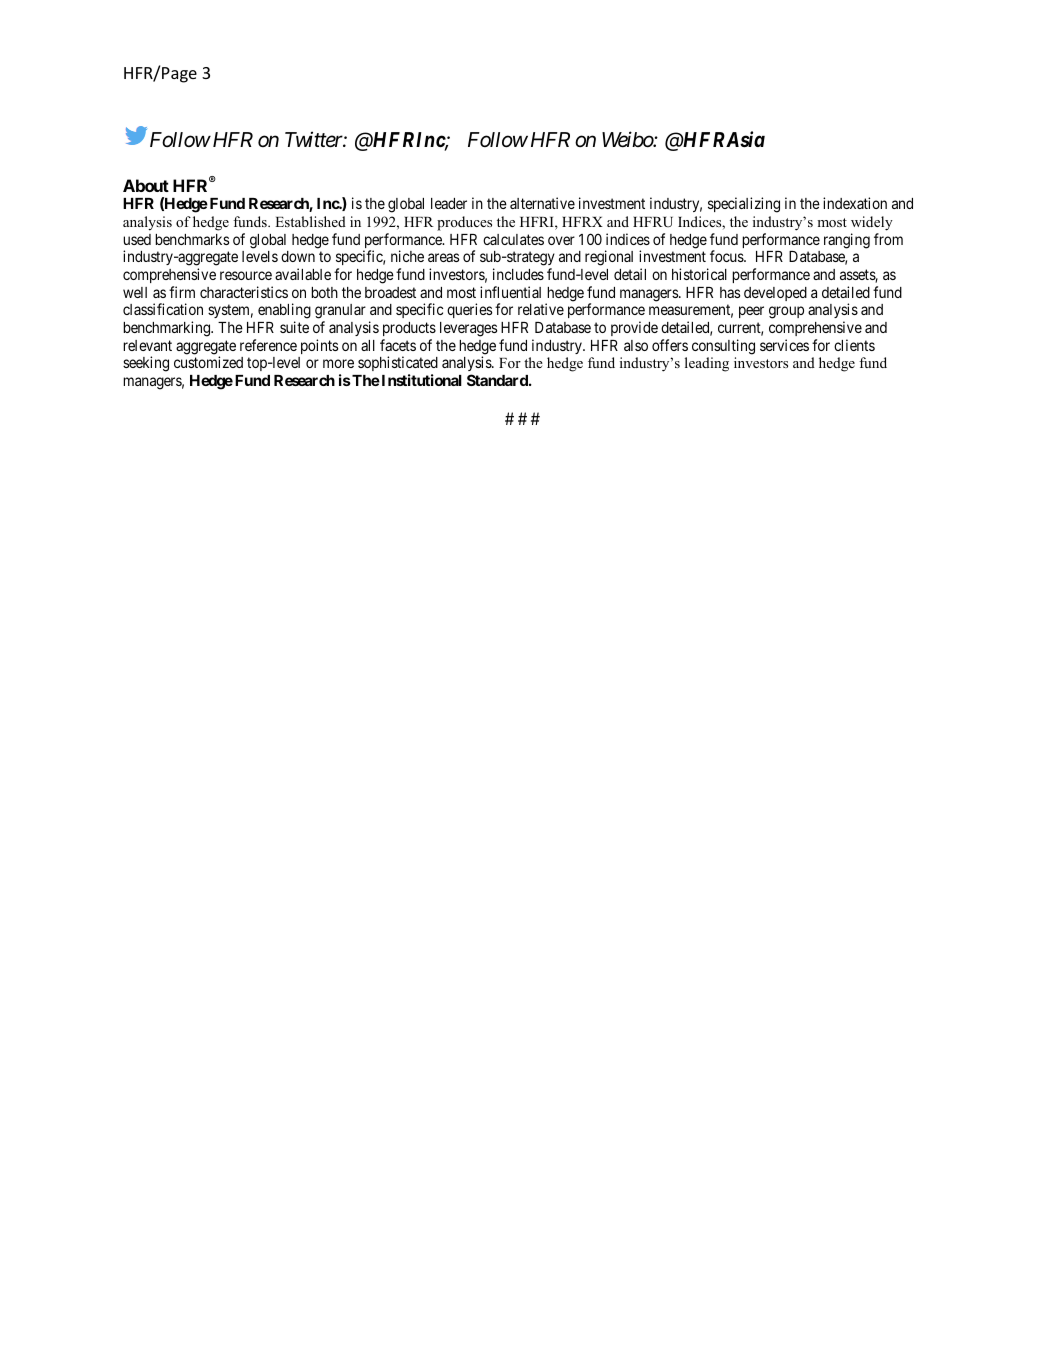 The image size is (1044, 1351). What do you see at coordinates (518, 274) in the screenshot?
I see `includes` at bounding box center [518, 274].
